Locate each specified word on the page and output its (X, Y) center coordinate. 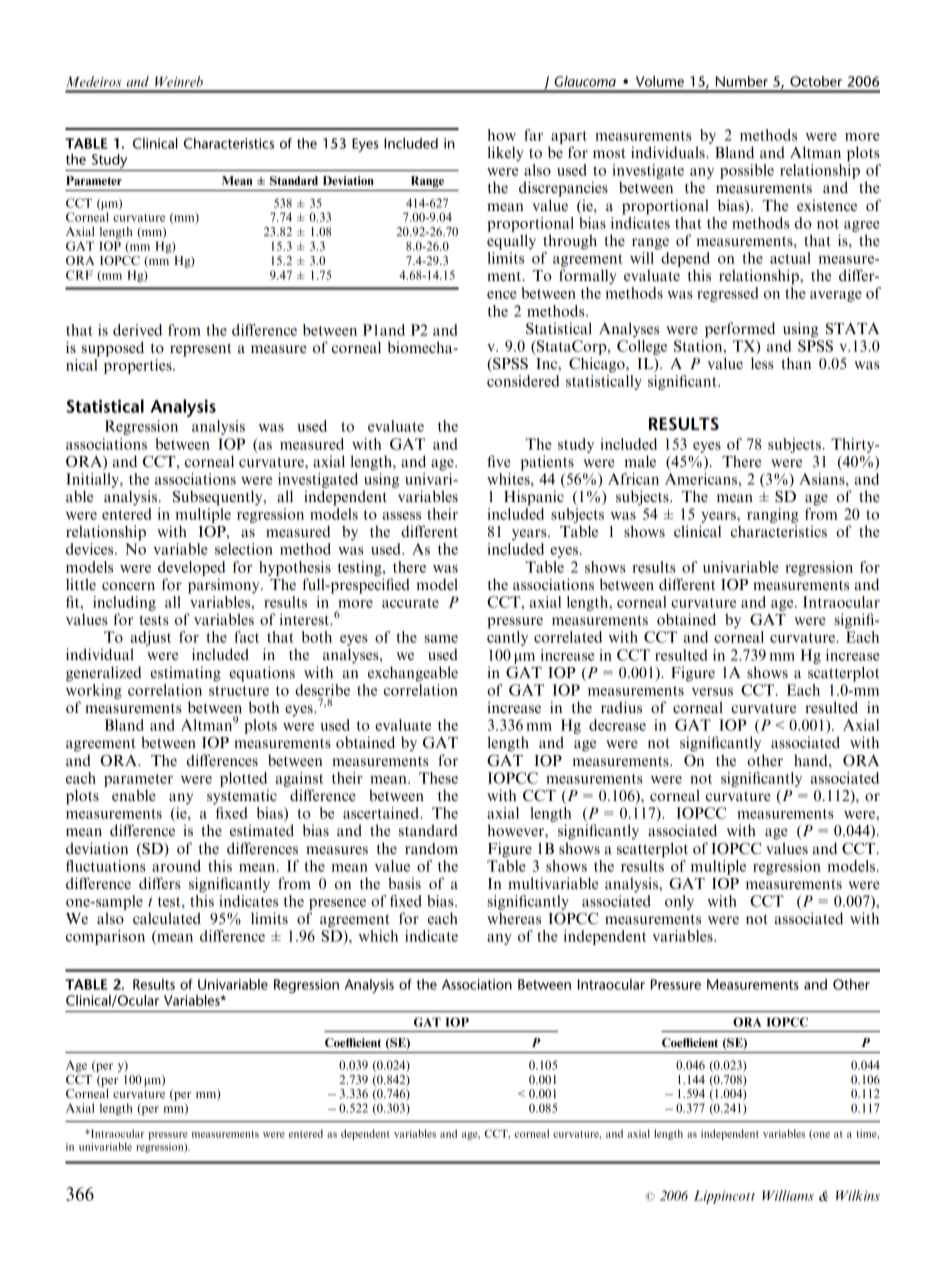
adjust (151, 638)
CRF (79, 275)
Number (742, 81)
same (441, 639)
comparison (105, 937)
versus (712, 692)
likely (505, 154)
